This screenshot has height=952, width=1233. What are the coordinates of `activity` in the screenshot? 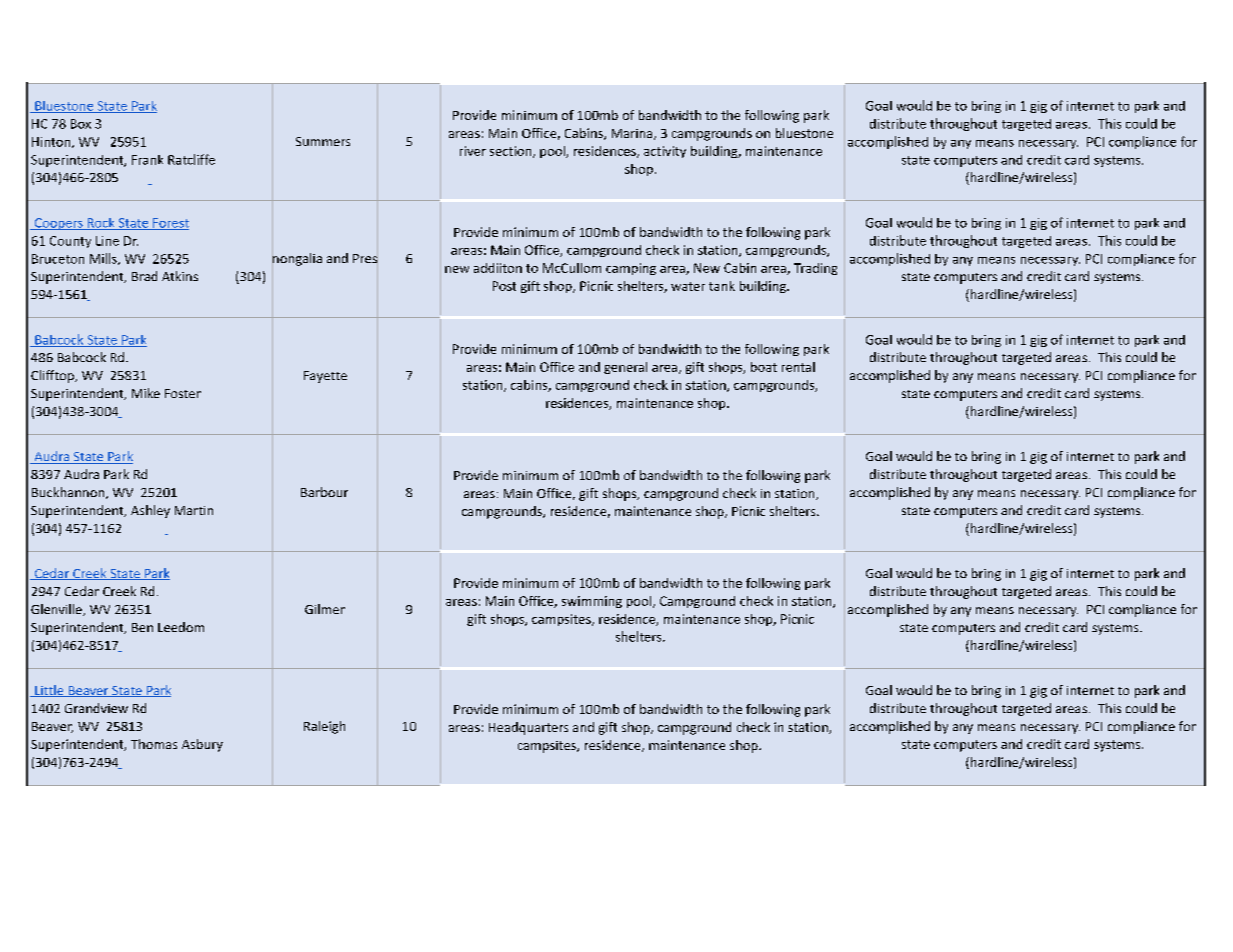 It's located at (665, 152).
